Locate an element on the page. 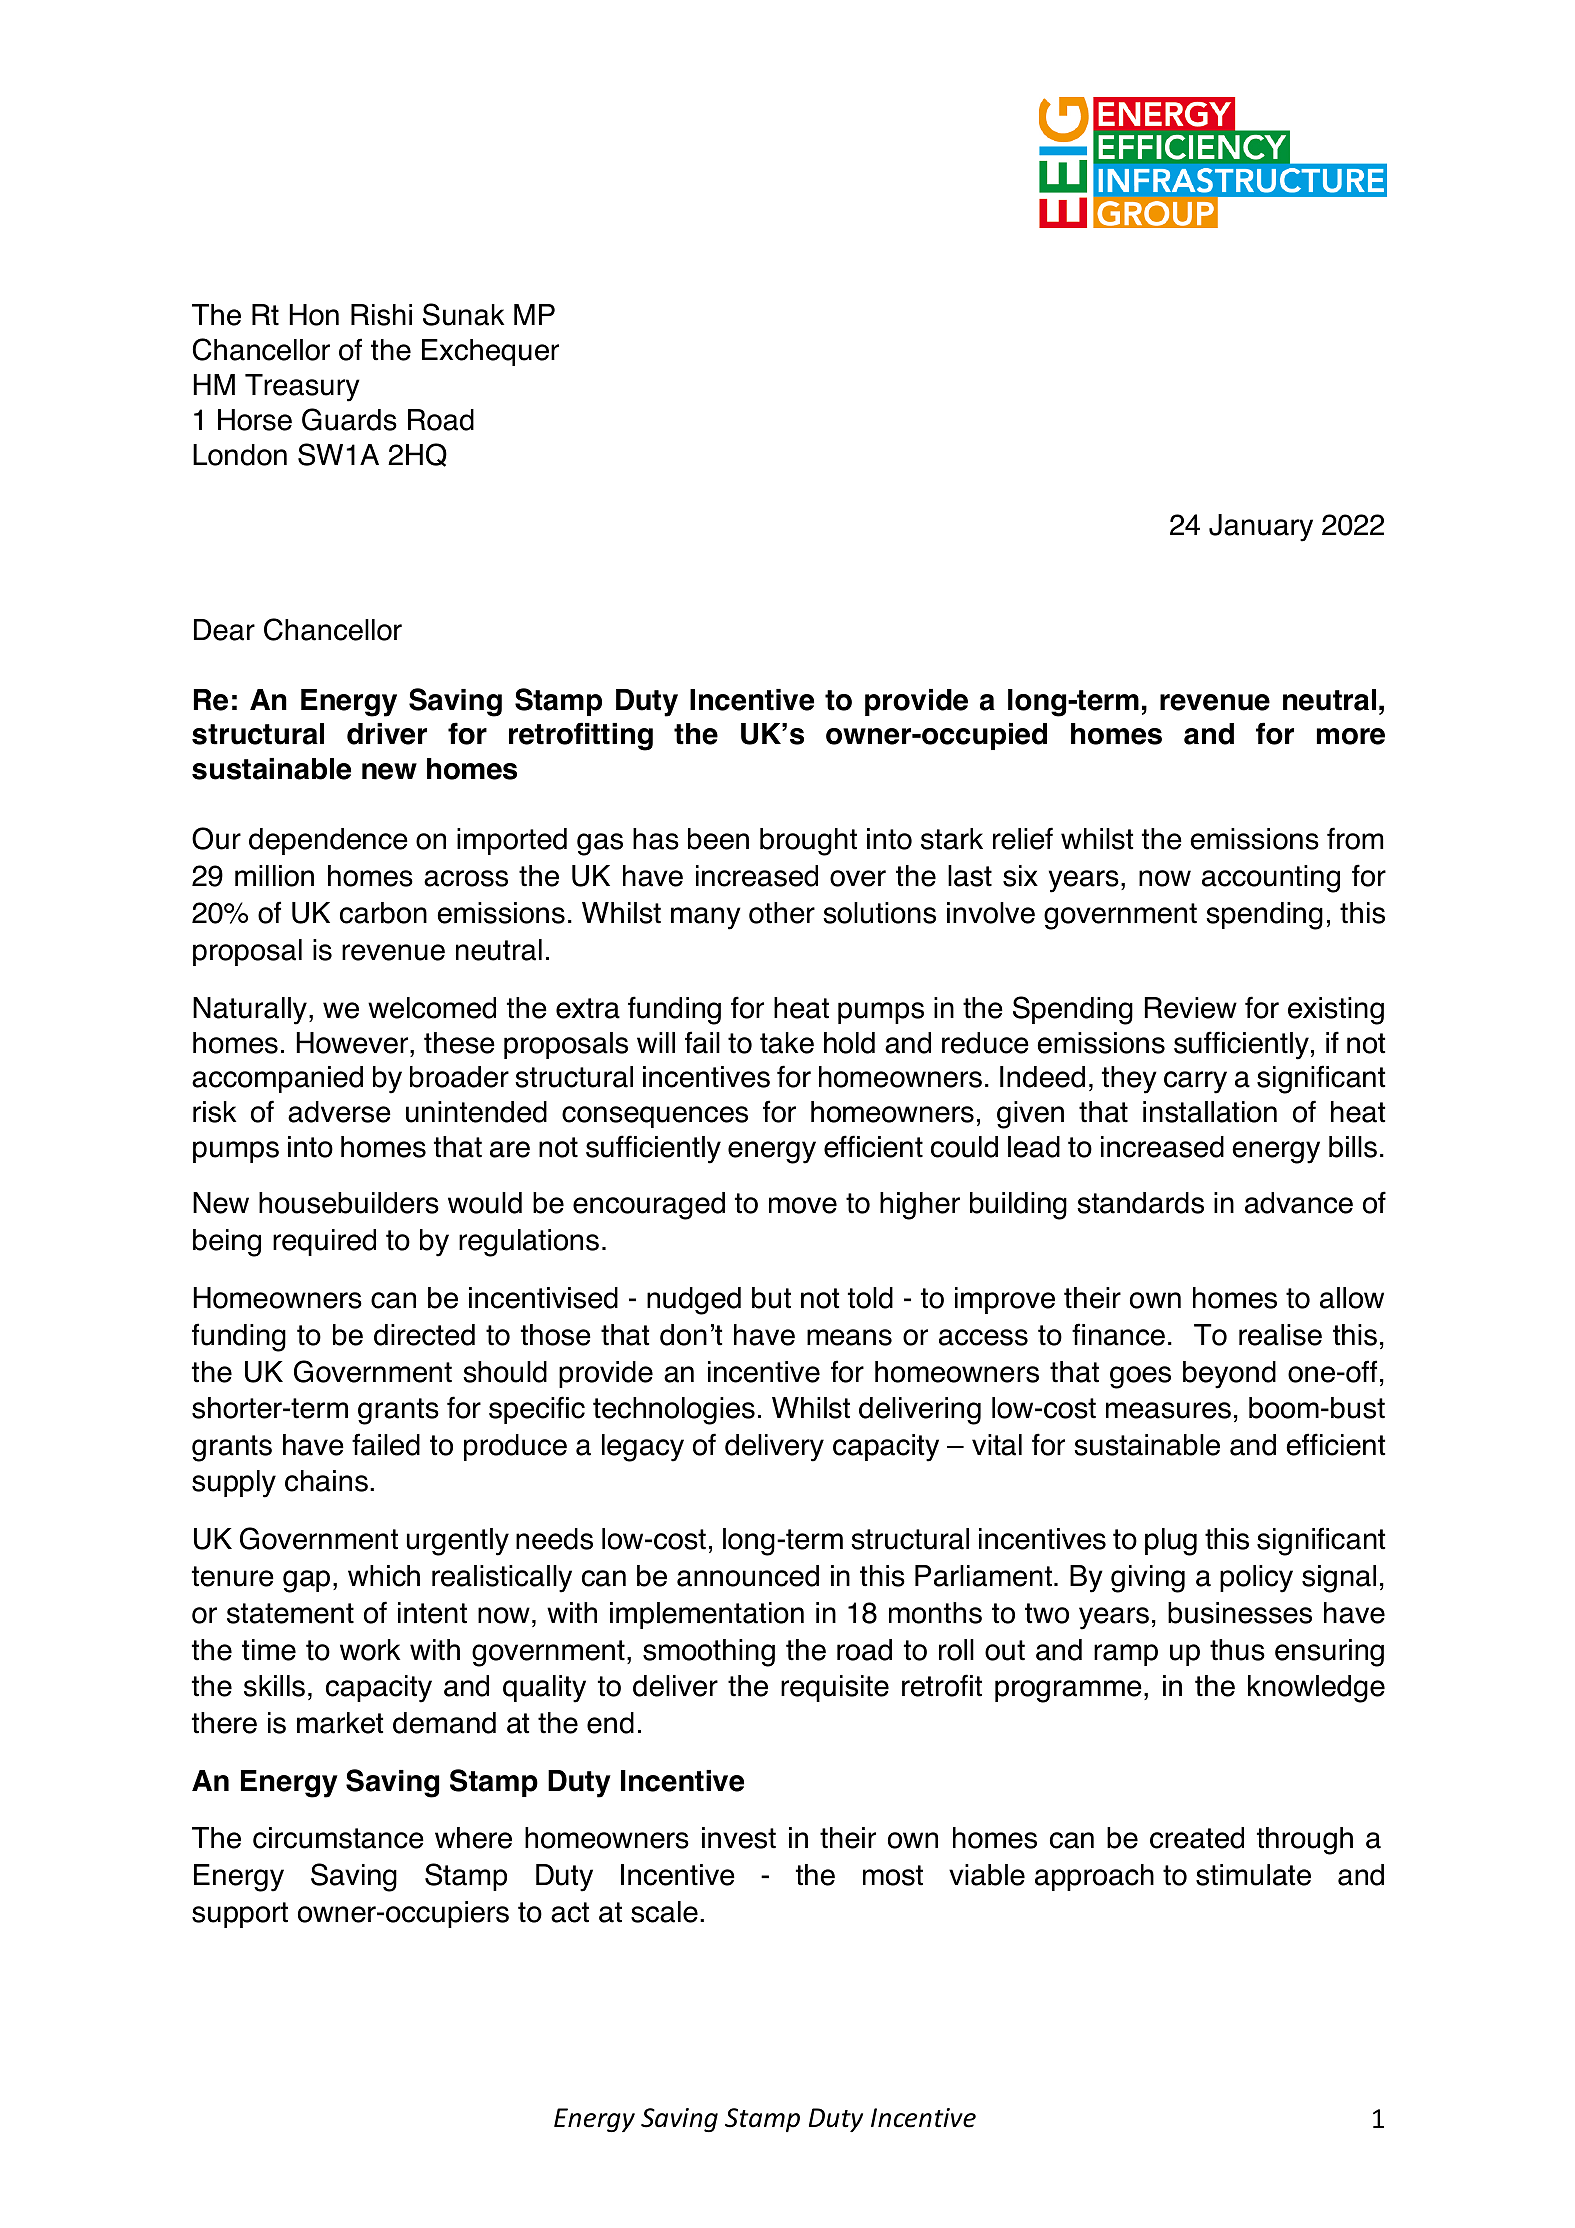 This image has height=2228, width=1575. installation is located at coordinates (1210, 1112).
